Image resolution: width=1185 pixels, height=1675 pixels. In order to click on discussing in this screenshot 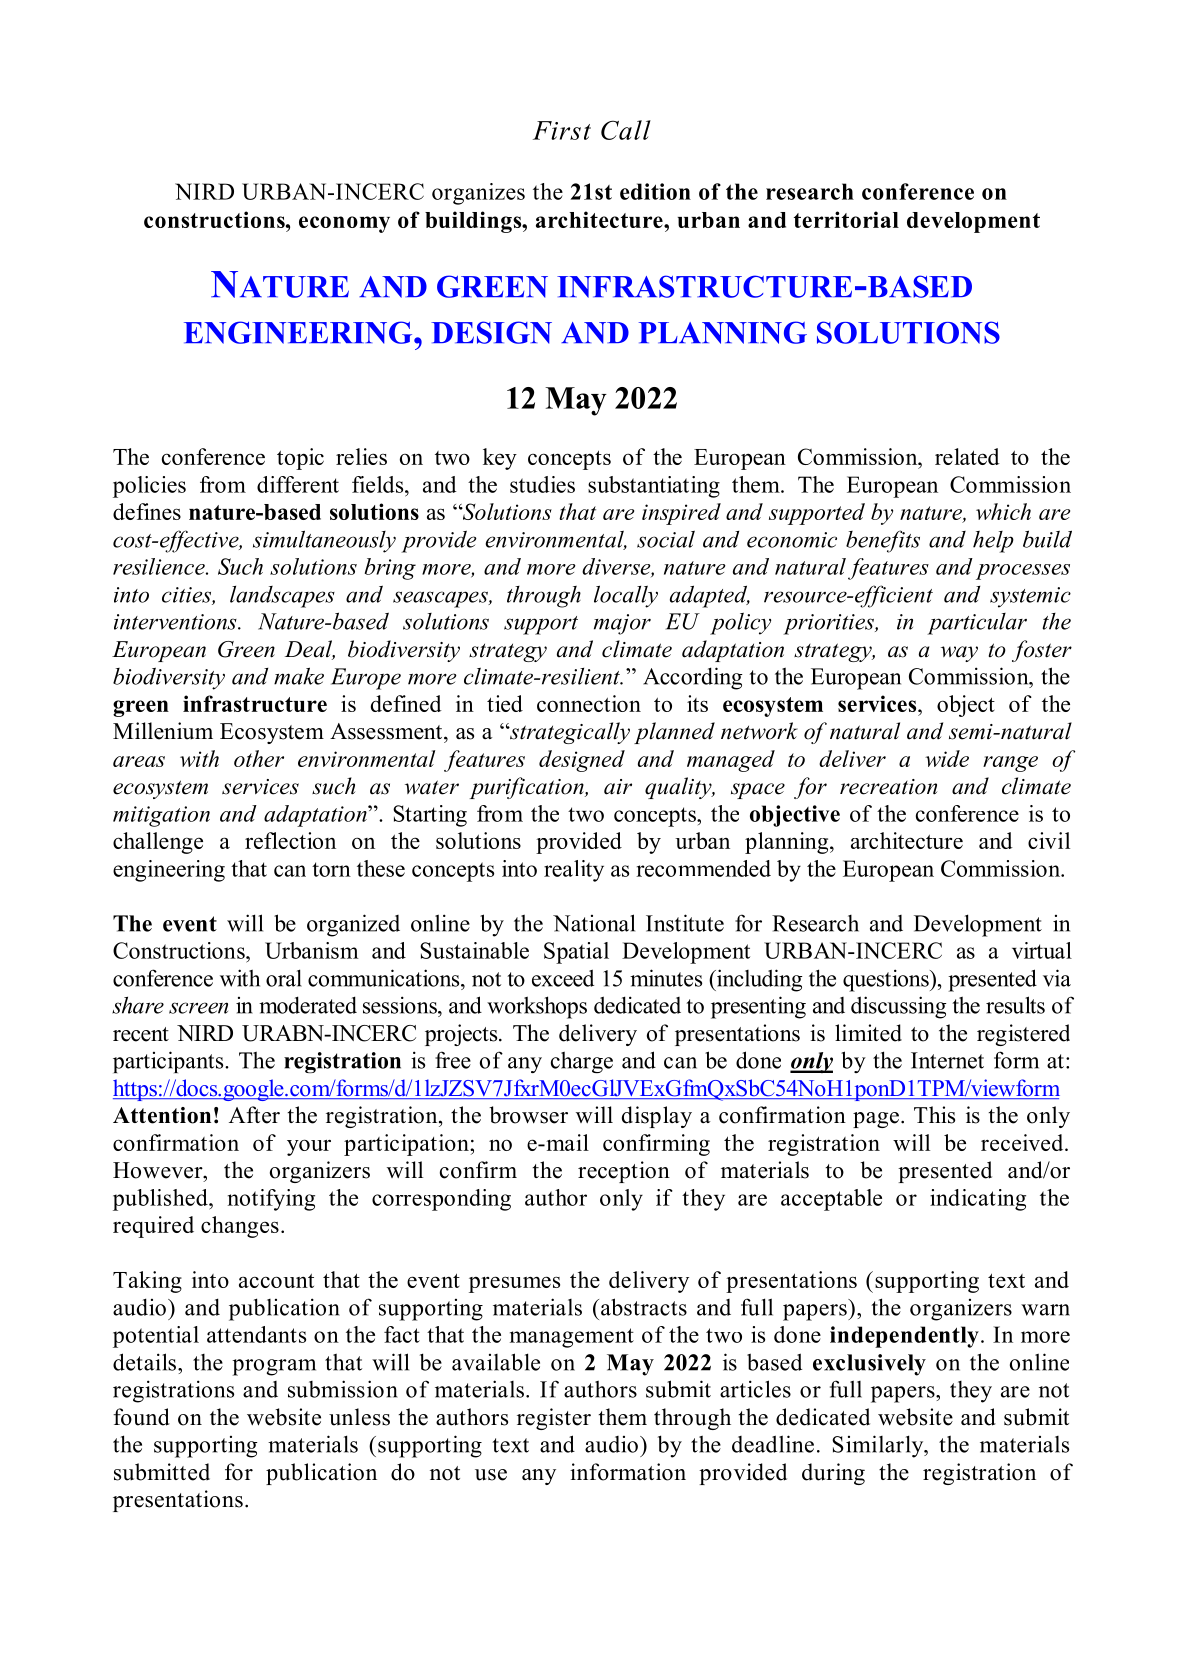, I will do `click(899, 1007)`.
